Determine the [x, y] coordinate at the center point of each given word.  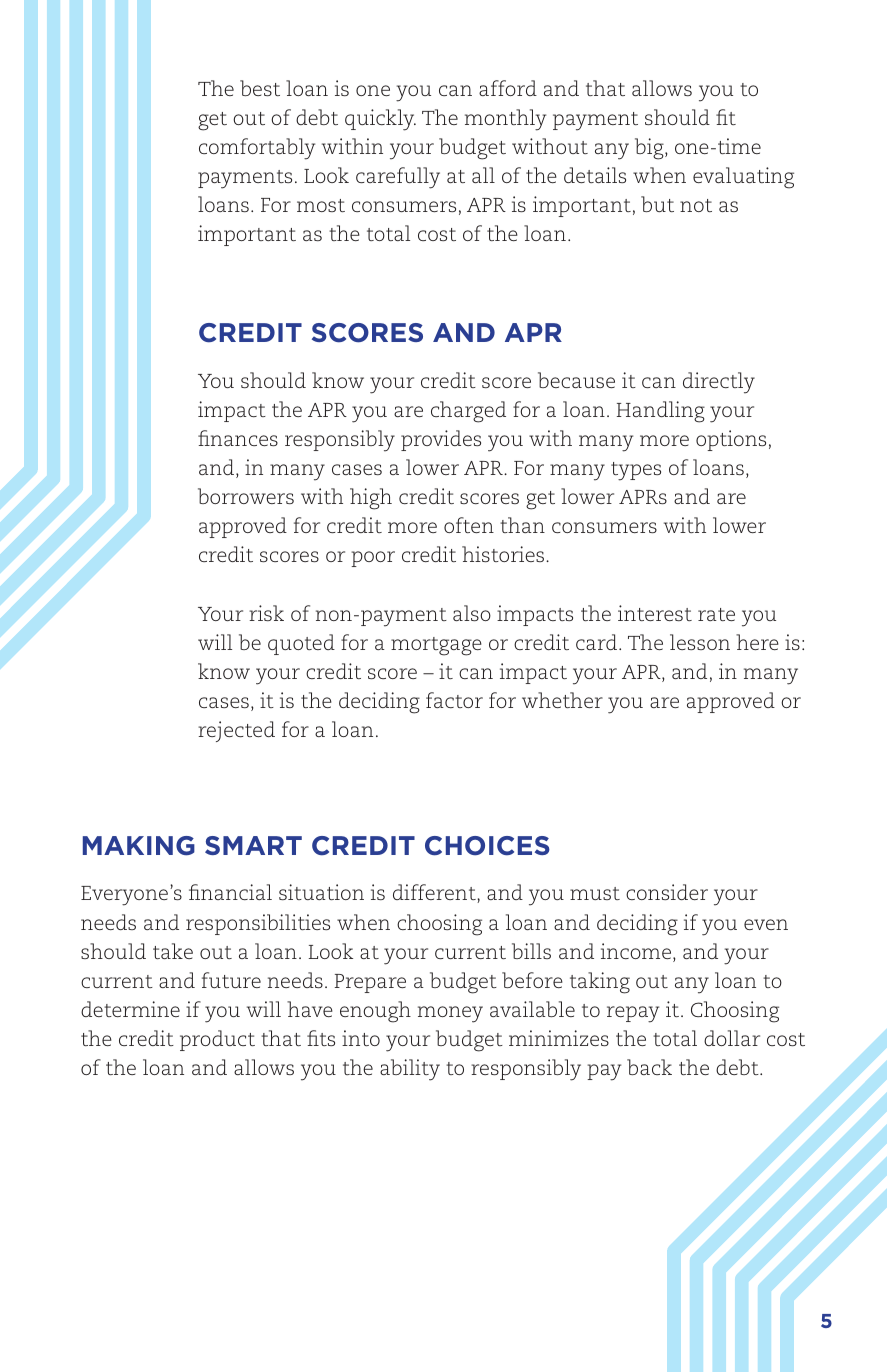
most [321, 205]
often [469, 525]
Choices [487, 846]
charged [468, 412]
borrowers [246, 496]
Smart [253, 845]
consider [667, 892]
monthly [505, 120]
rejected [236, 731]
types [636, 471]
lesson [700, 642]
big [650, 149]
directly [719, 383]
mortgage [436, 646]
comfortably [257, 149]
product [217, 1040]
